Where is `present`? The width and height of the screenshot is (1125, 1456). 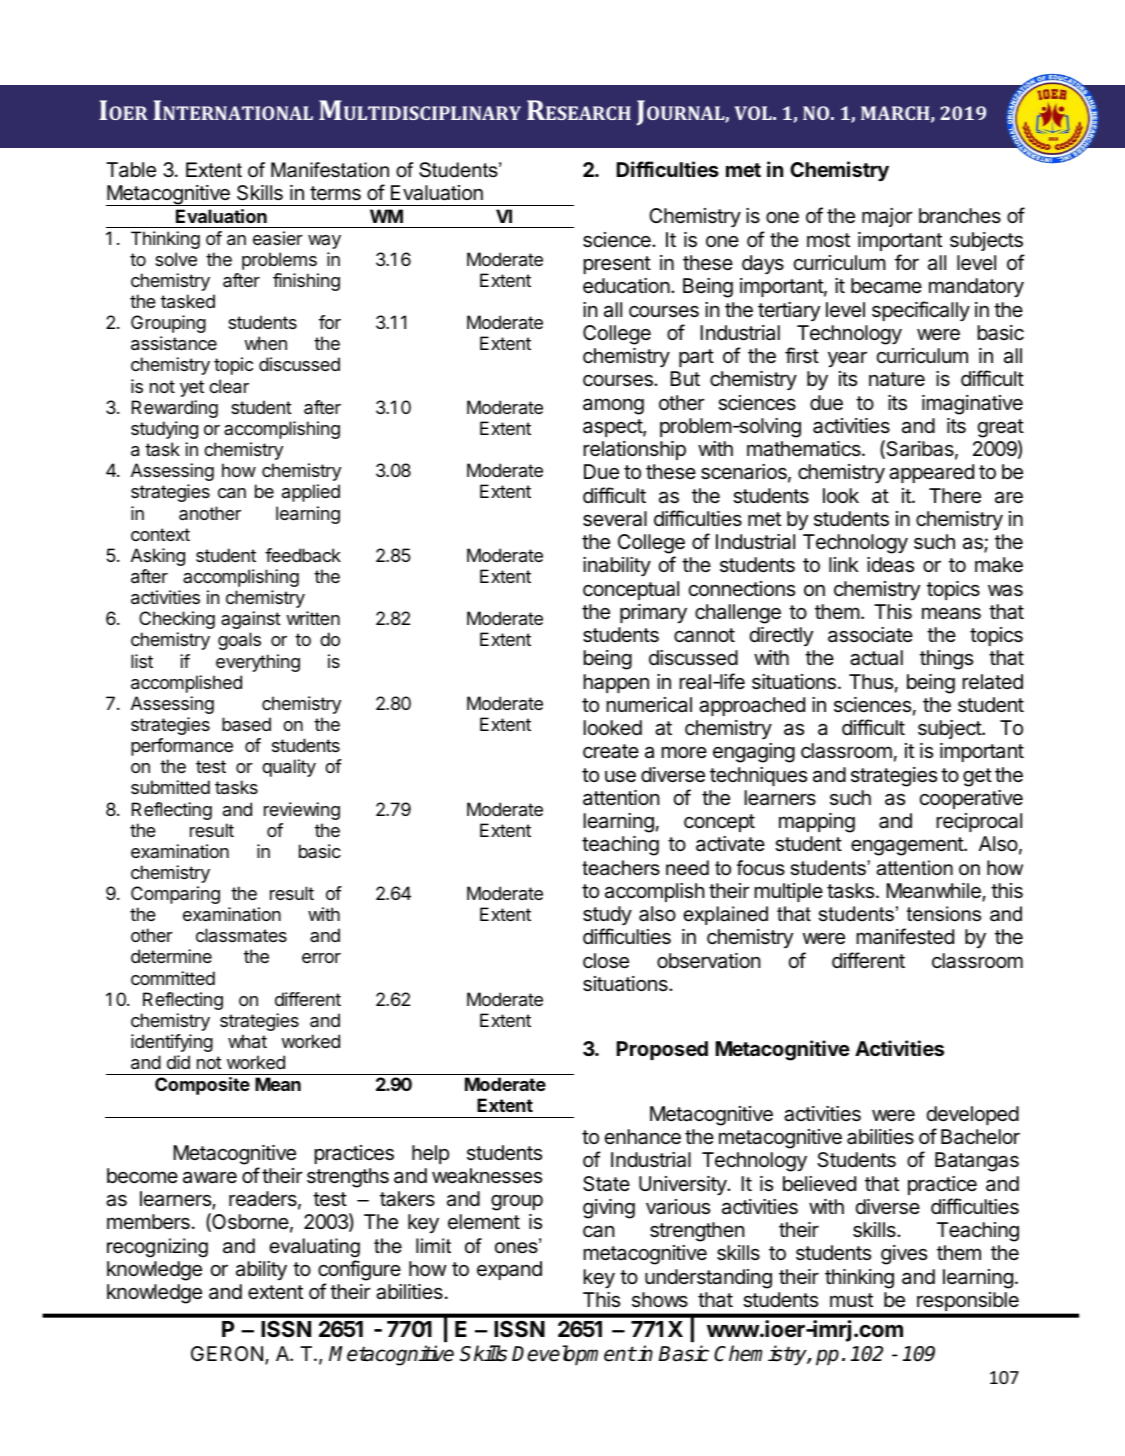 present is located at coordinates (617, 265).
